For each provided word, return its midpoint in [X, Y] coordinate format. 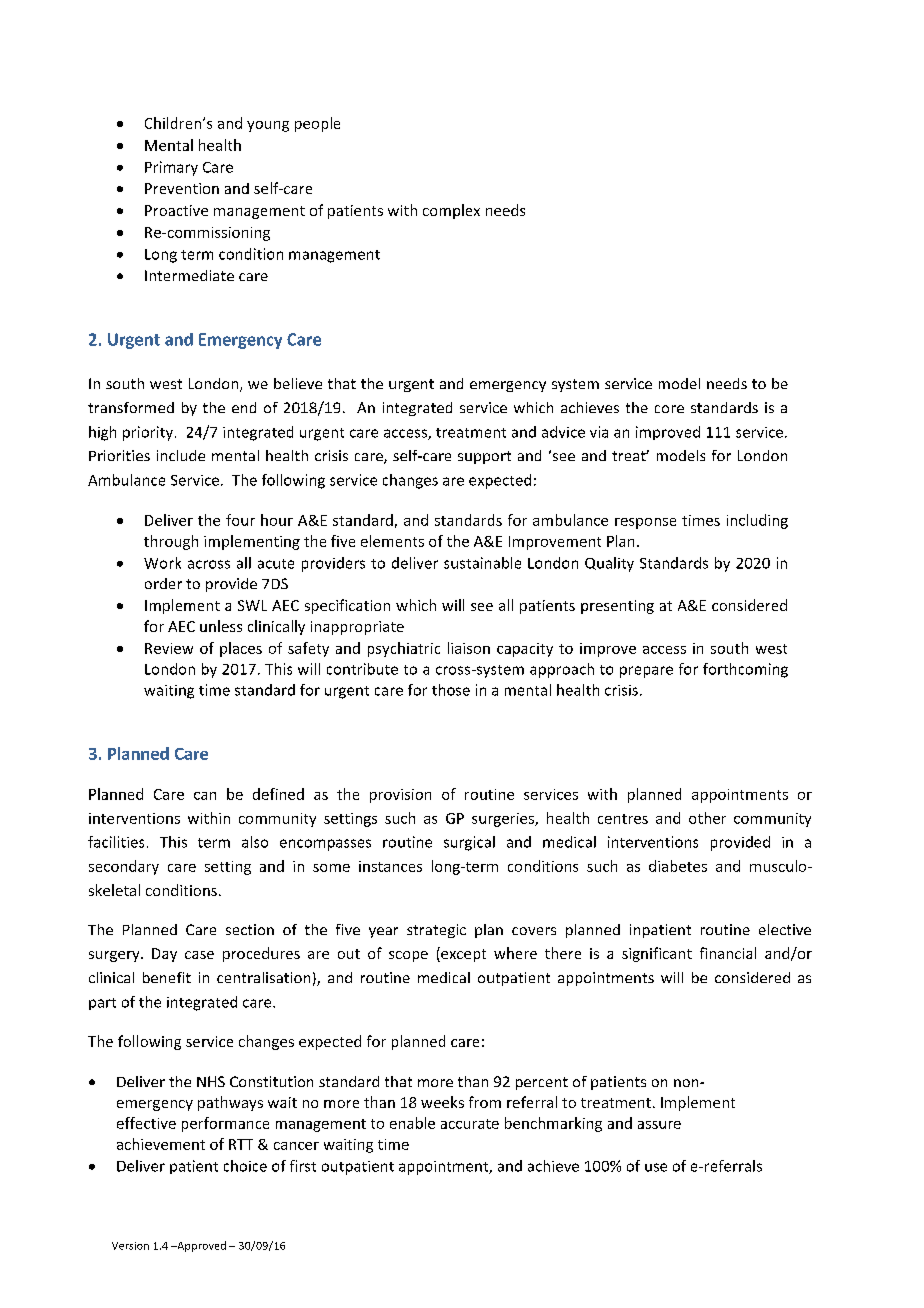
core [669, 409]
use [656, 1167]
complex [451, 211]
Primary [171, 168]
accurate [470, 1124]
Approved [200, 1246]
